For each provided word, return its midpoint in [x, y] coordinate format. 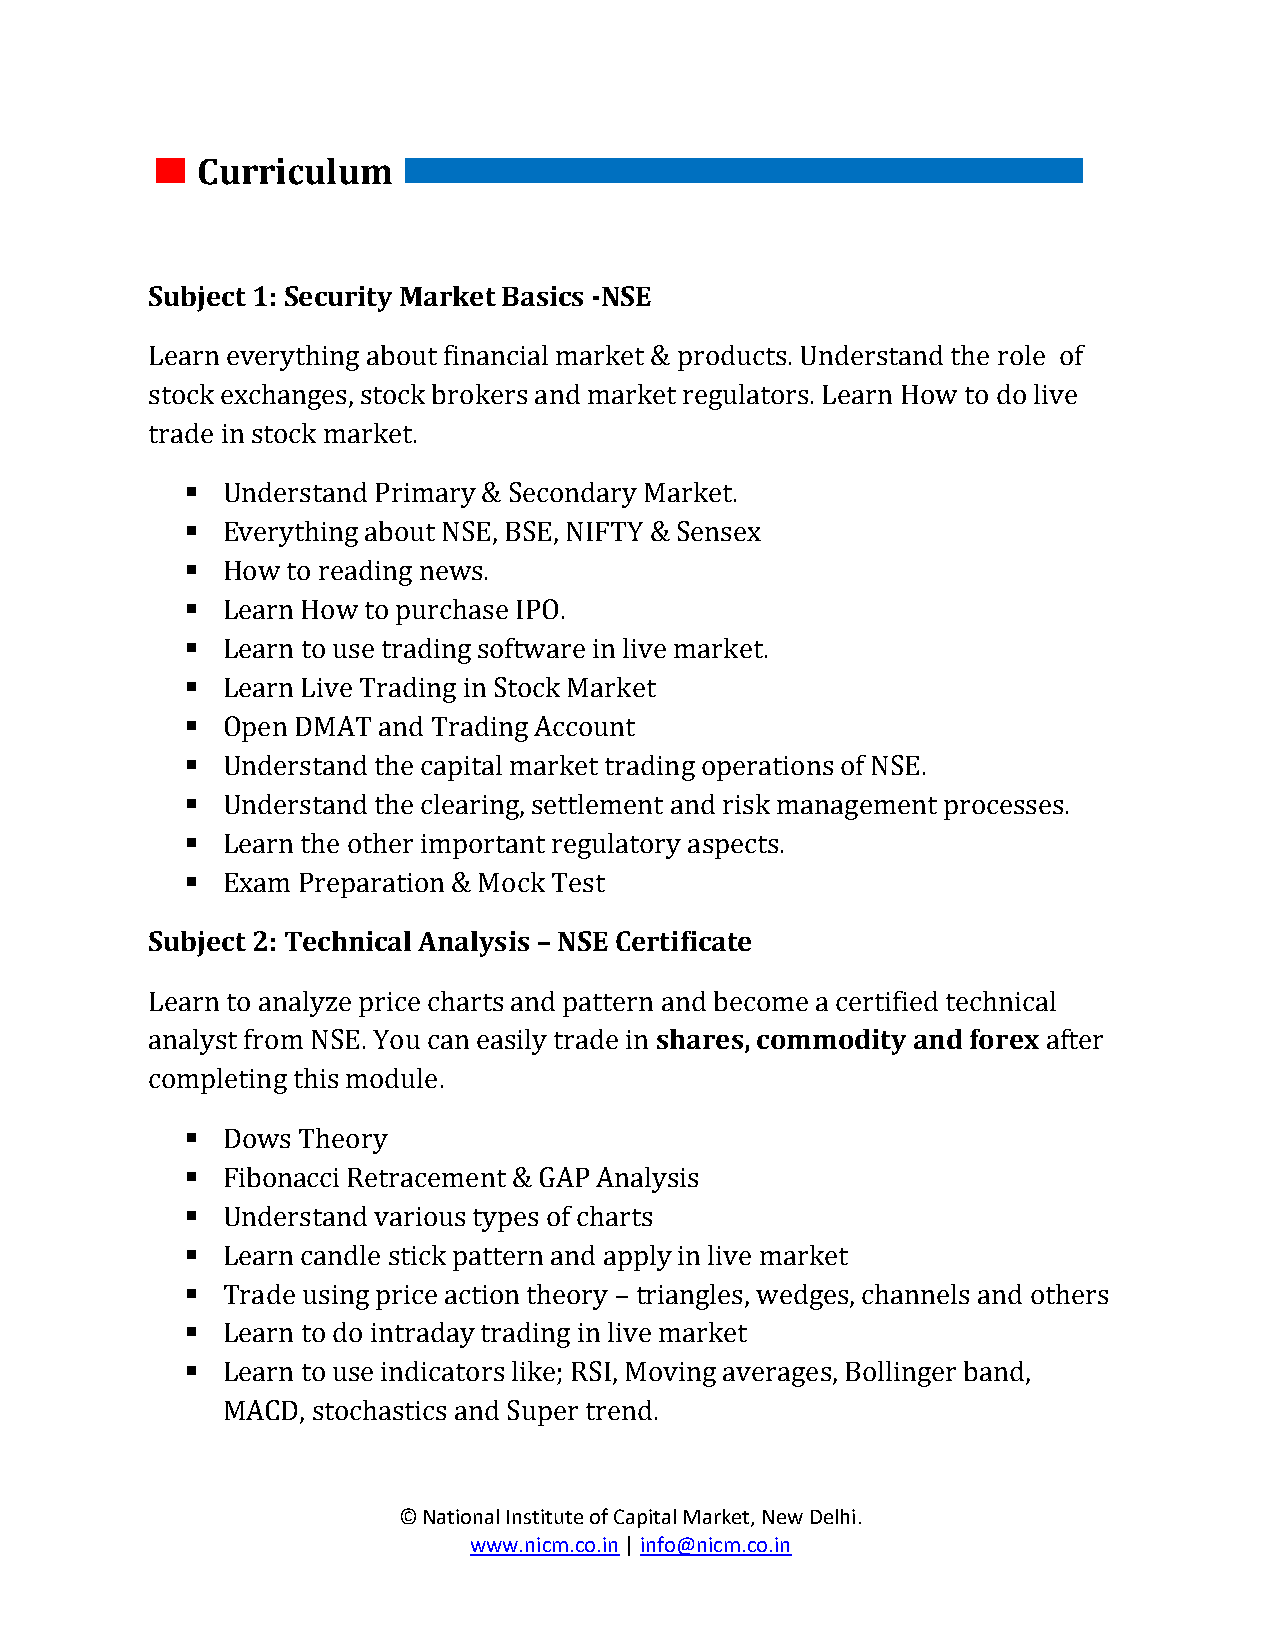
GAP [564, 1177]
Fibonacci [282, 1177]
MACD [261, 1410]
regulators [745, 397]
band [995, 1372]
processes [1003, 810]
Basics [542, 296]
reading [365, 573]
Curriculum [295, 171]
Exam [257, 882]
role [1021, 355]
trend [619, 1410]
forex [1004, 1039]
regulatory [616, 846]
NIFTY [605, 531]
